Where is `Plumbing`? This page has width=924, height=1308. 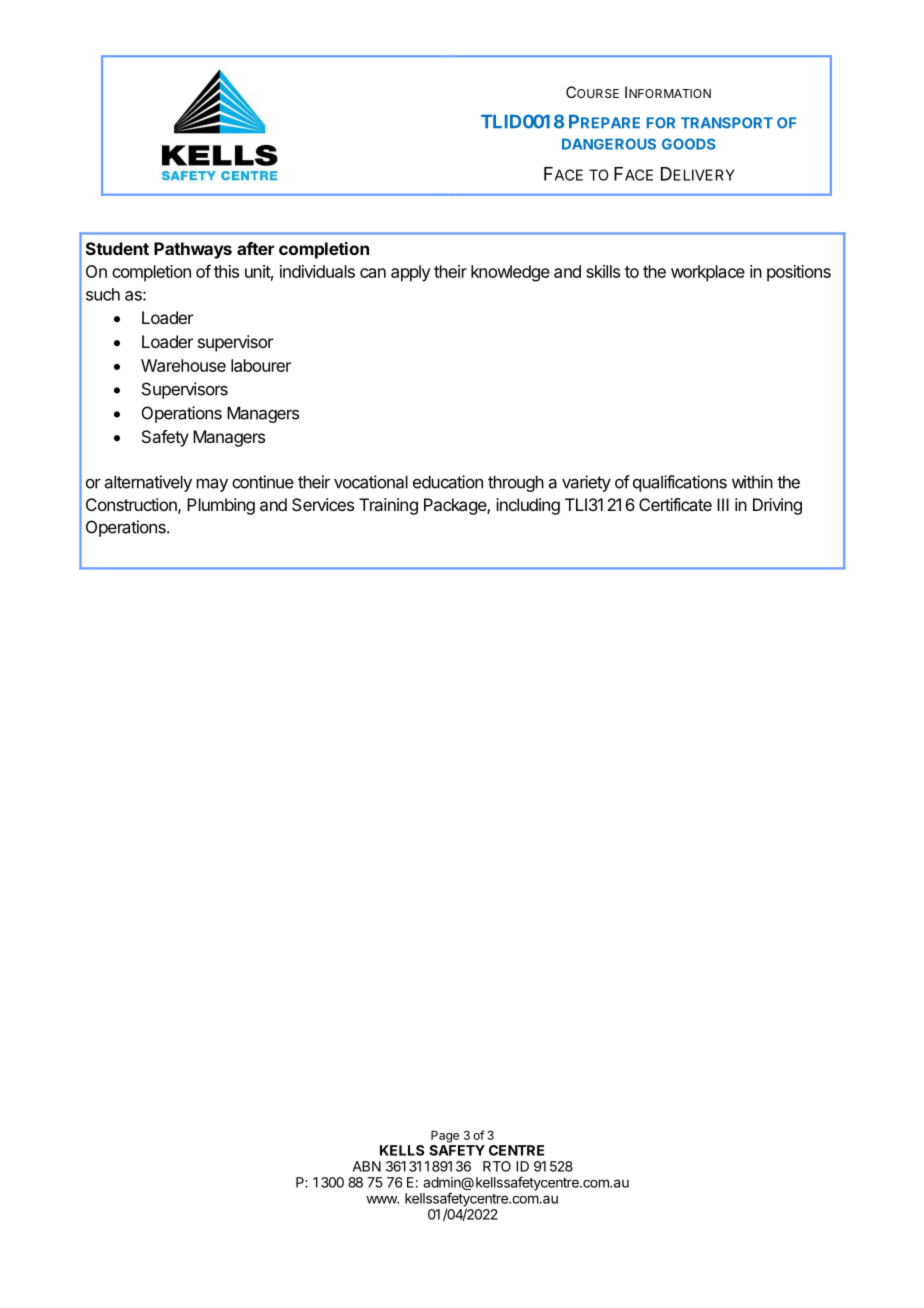 Plumbing is located at coordinates (221, 506).
